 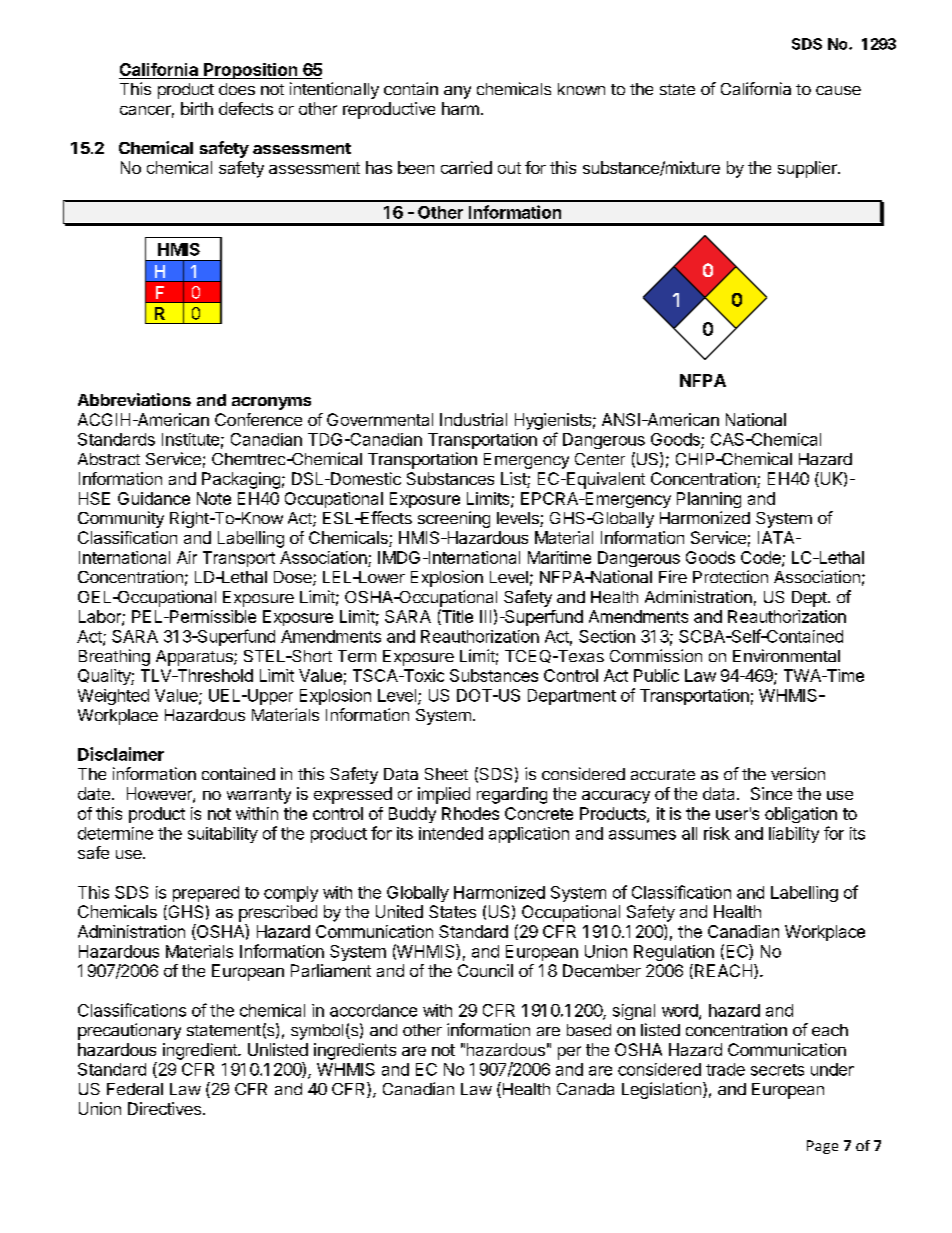 I want to click on Directives, so click(x=164, y=1108).
